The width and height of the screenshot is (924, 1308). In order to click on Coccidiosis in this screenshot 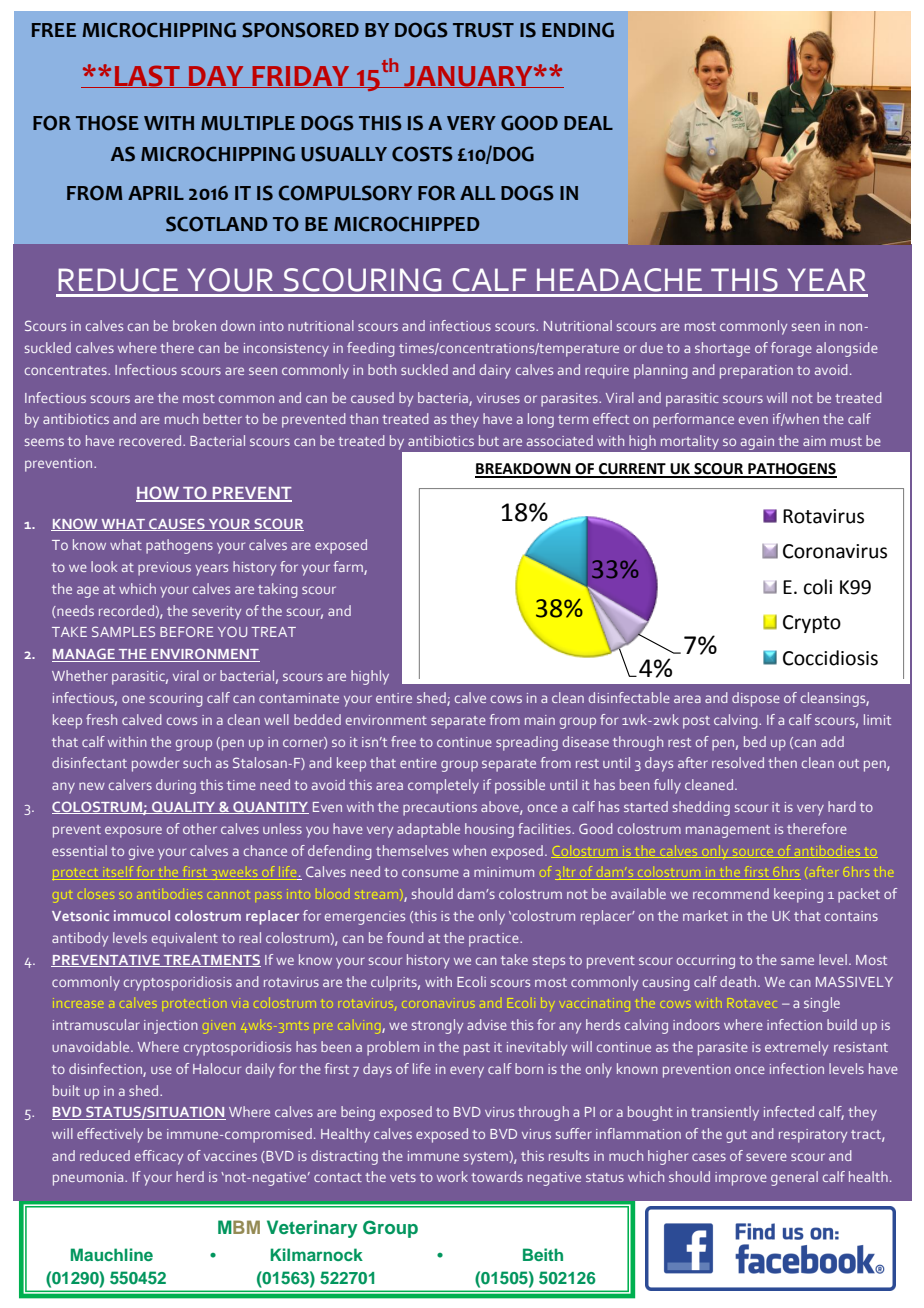, I will do `click(830, 658)`.
